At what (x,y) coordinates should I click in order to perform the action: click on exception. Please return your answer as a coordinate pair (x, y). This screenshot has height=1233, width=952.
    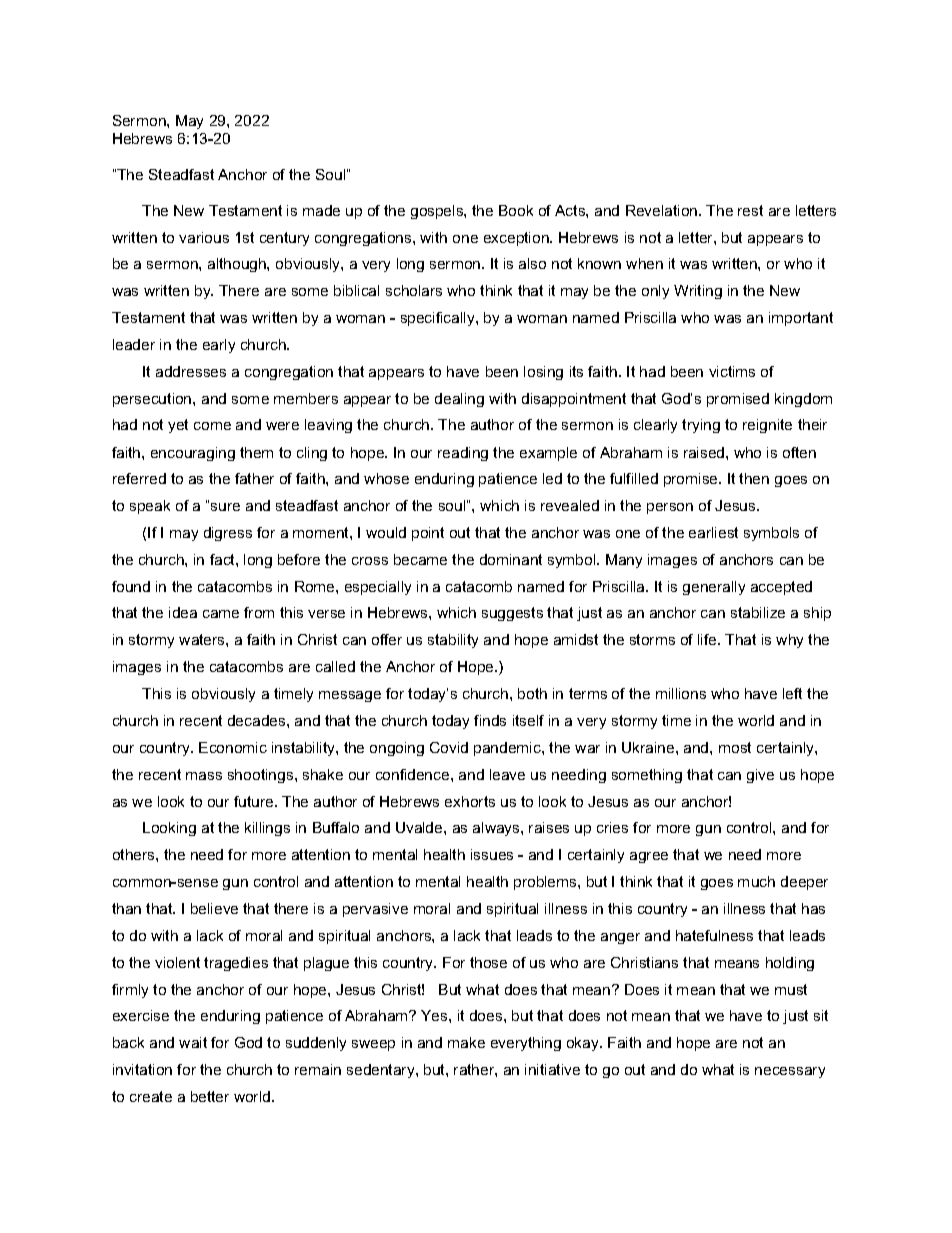
    Looking at the image, I should click on (517, 239).
